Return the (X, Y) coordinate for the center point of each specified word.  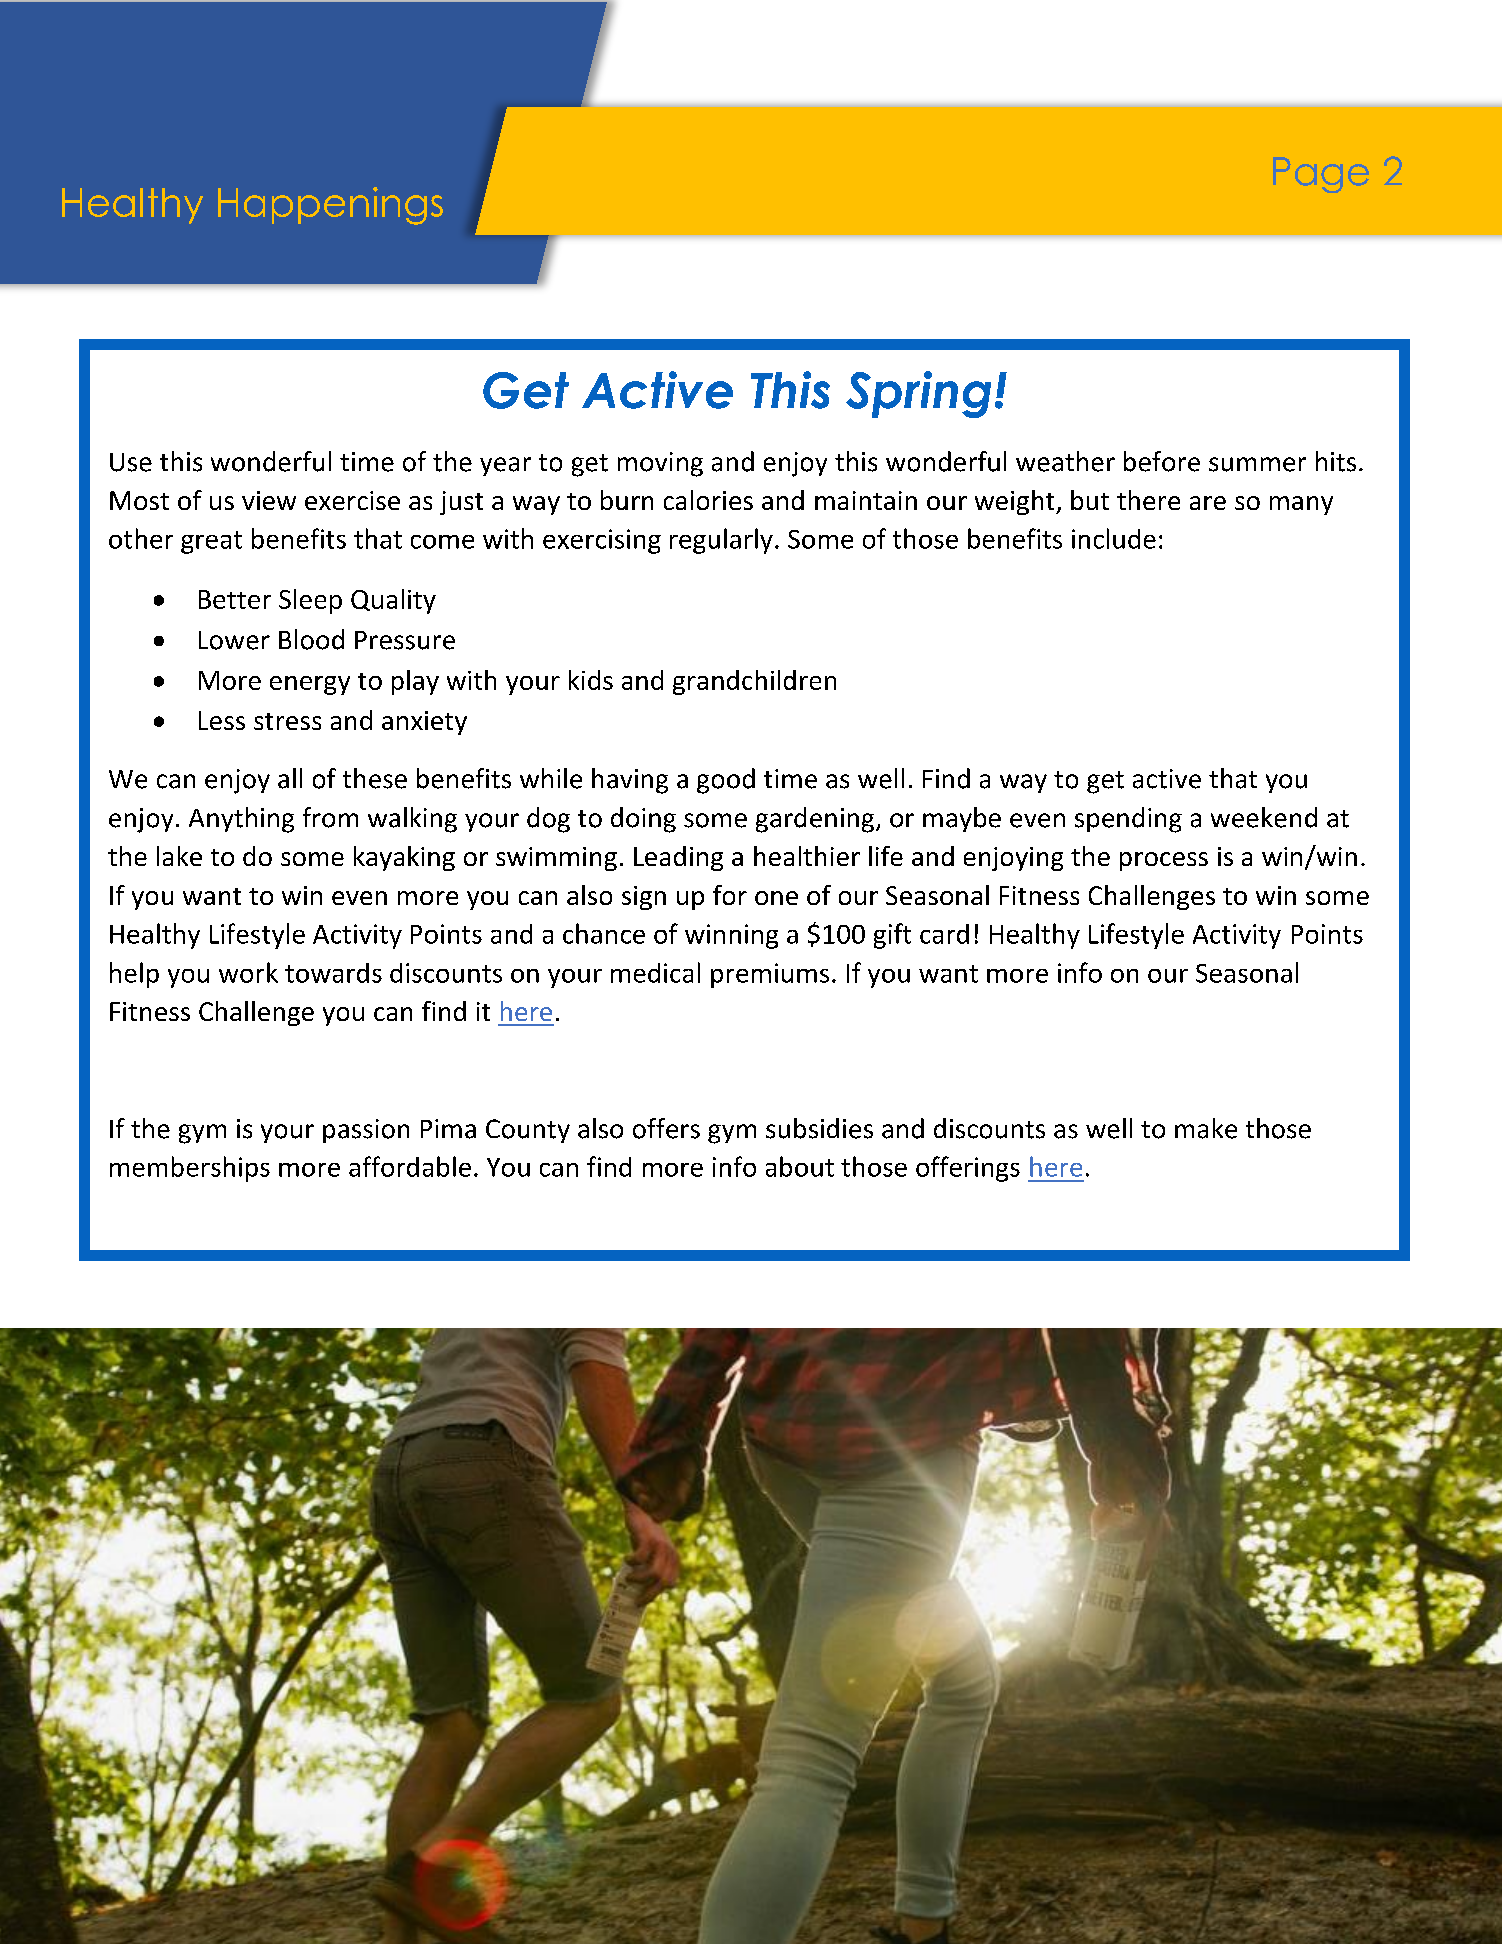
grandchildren (754, 682)
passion (366, 1131)
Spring (918, 394)
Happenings (330, 206)
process (1164, 861)
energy (310, 685)
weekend (1264, 817)
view (269, 500)
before (1162, 461)
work (248, 972)
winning (731, 936)
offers (666, 1128)
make (1206, 1128)
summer (1257, 464)
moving (660, 464)
